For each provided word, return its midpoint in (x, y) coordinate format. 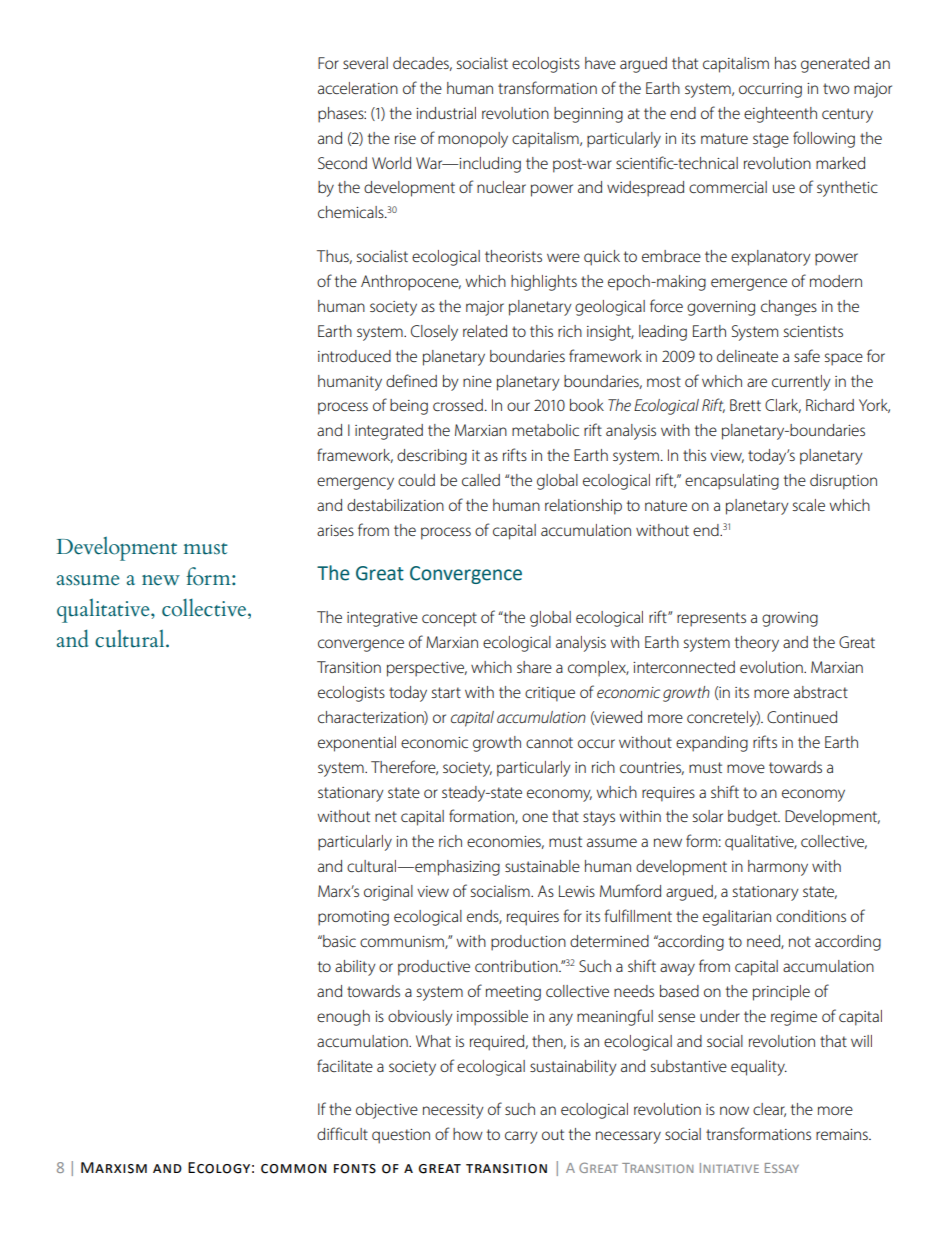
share (534, 667)
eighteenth (780, 115)
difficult (342, 1133)
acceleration (358, 88)
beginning (588, 115)
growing (790, 619)
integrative (382, 619)
